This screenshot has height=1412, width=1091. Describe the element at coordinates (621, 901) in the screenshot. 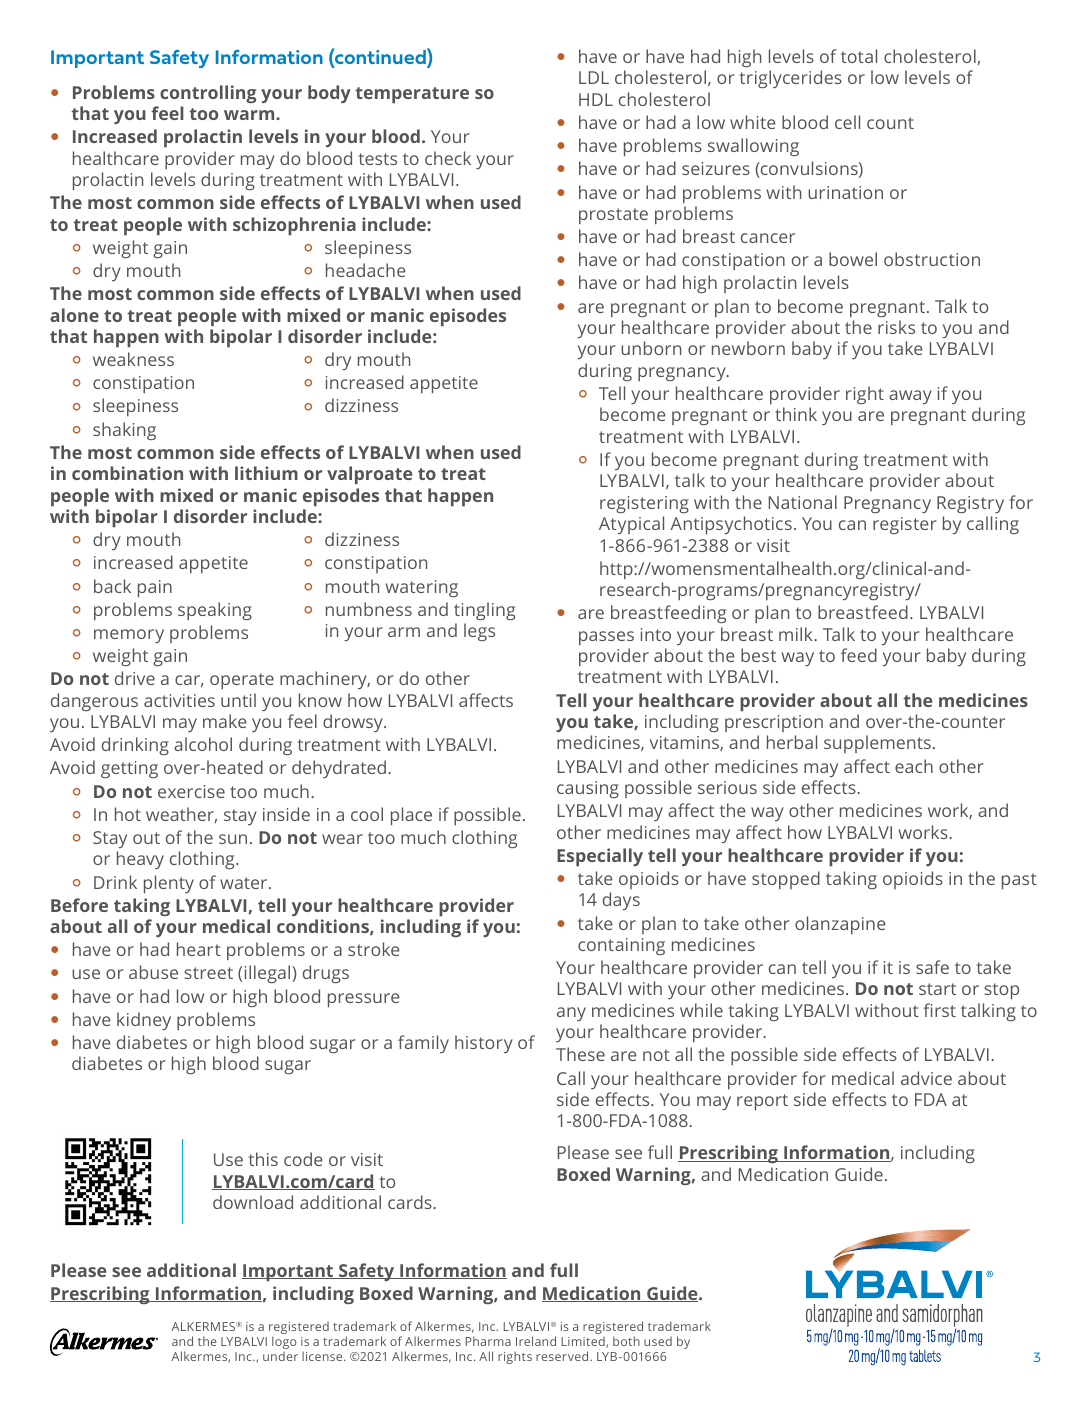

I see `days` at that location.
